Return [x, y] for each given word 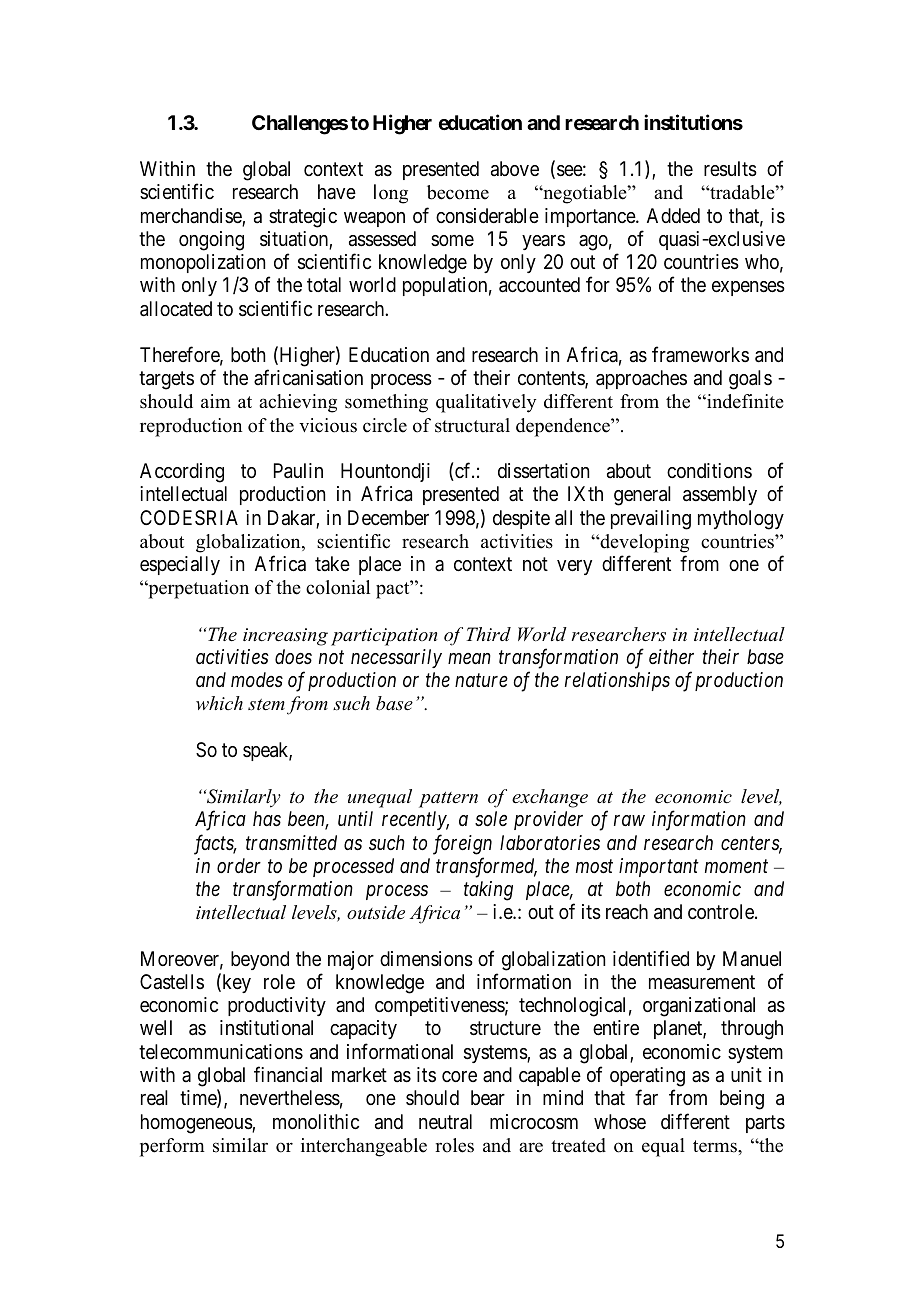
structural [472, 425]
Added [673, 216]
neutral [445, 1122]
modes [257, 679]
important [659, 867]
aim [216, 401]
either [671, 656]
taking [488, 891]
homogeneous [197, 1124]
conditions [709, 470]
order [239, 865]
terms [716, 1146]
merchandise [192, 217]
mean [469, 658]
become [458, 192]
